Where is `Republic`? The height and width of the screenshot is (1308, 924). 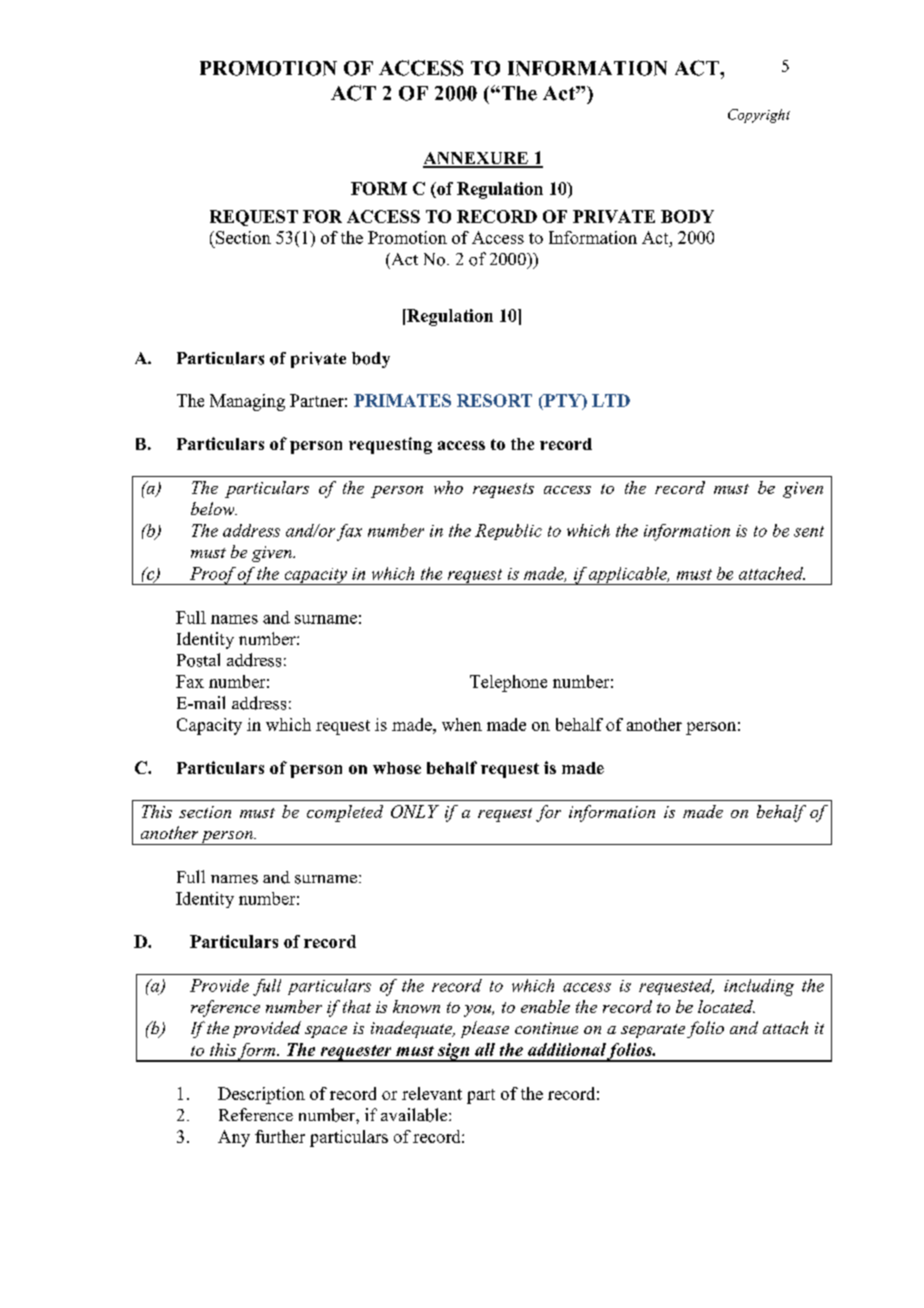 Republic is located at coordinates (508, 532).
